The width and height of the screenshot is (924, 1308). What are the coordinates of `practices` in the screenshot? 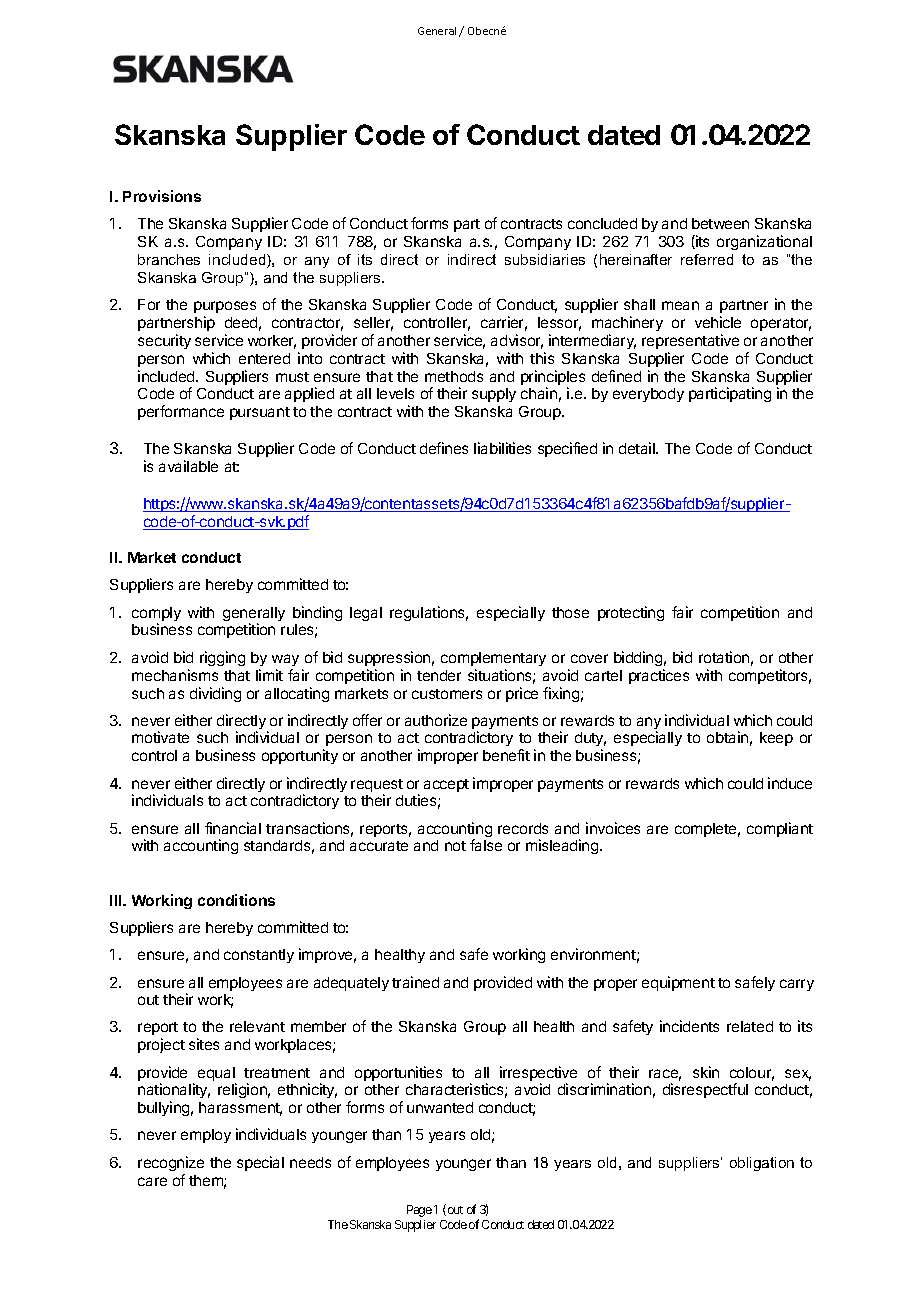 It's located at (659, 676).
